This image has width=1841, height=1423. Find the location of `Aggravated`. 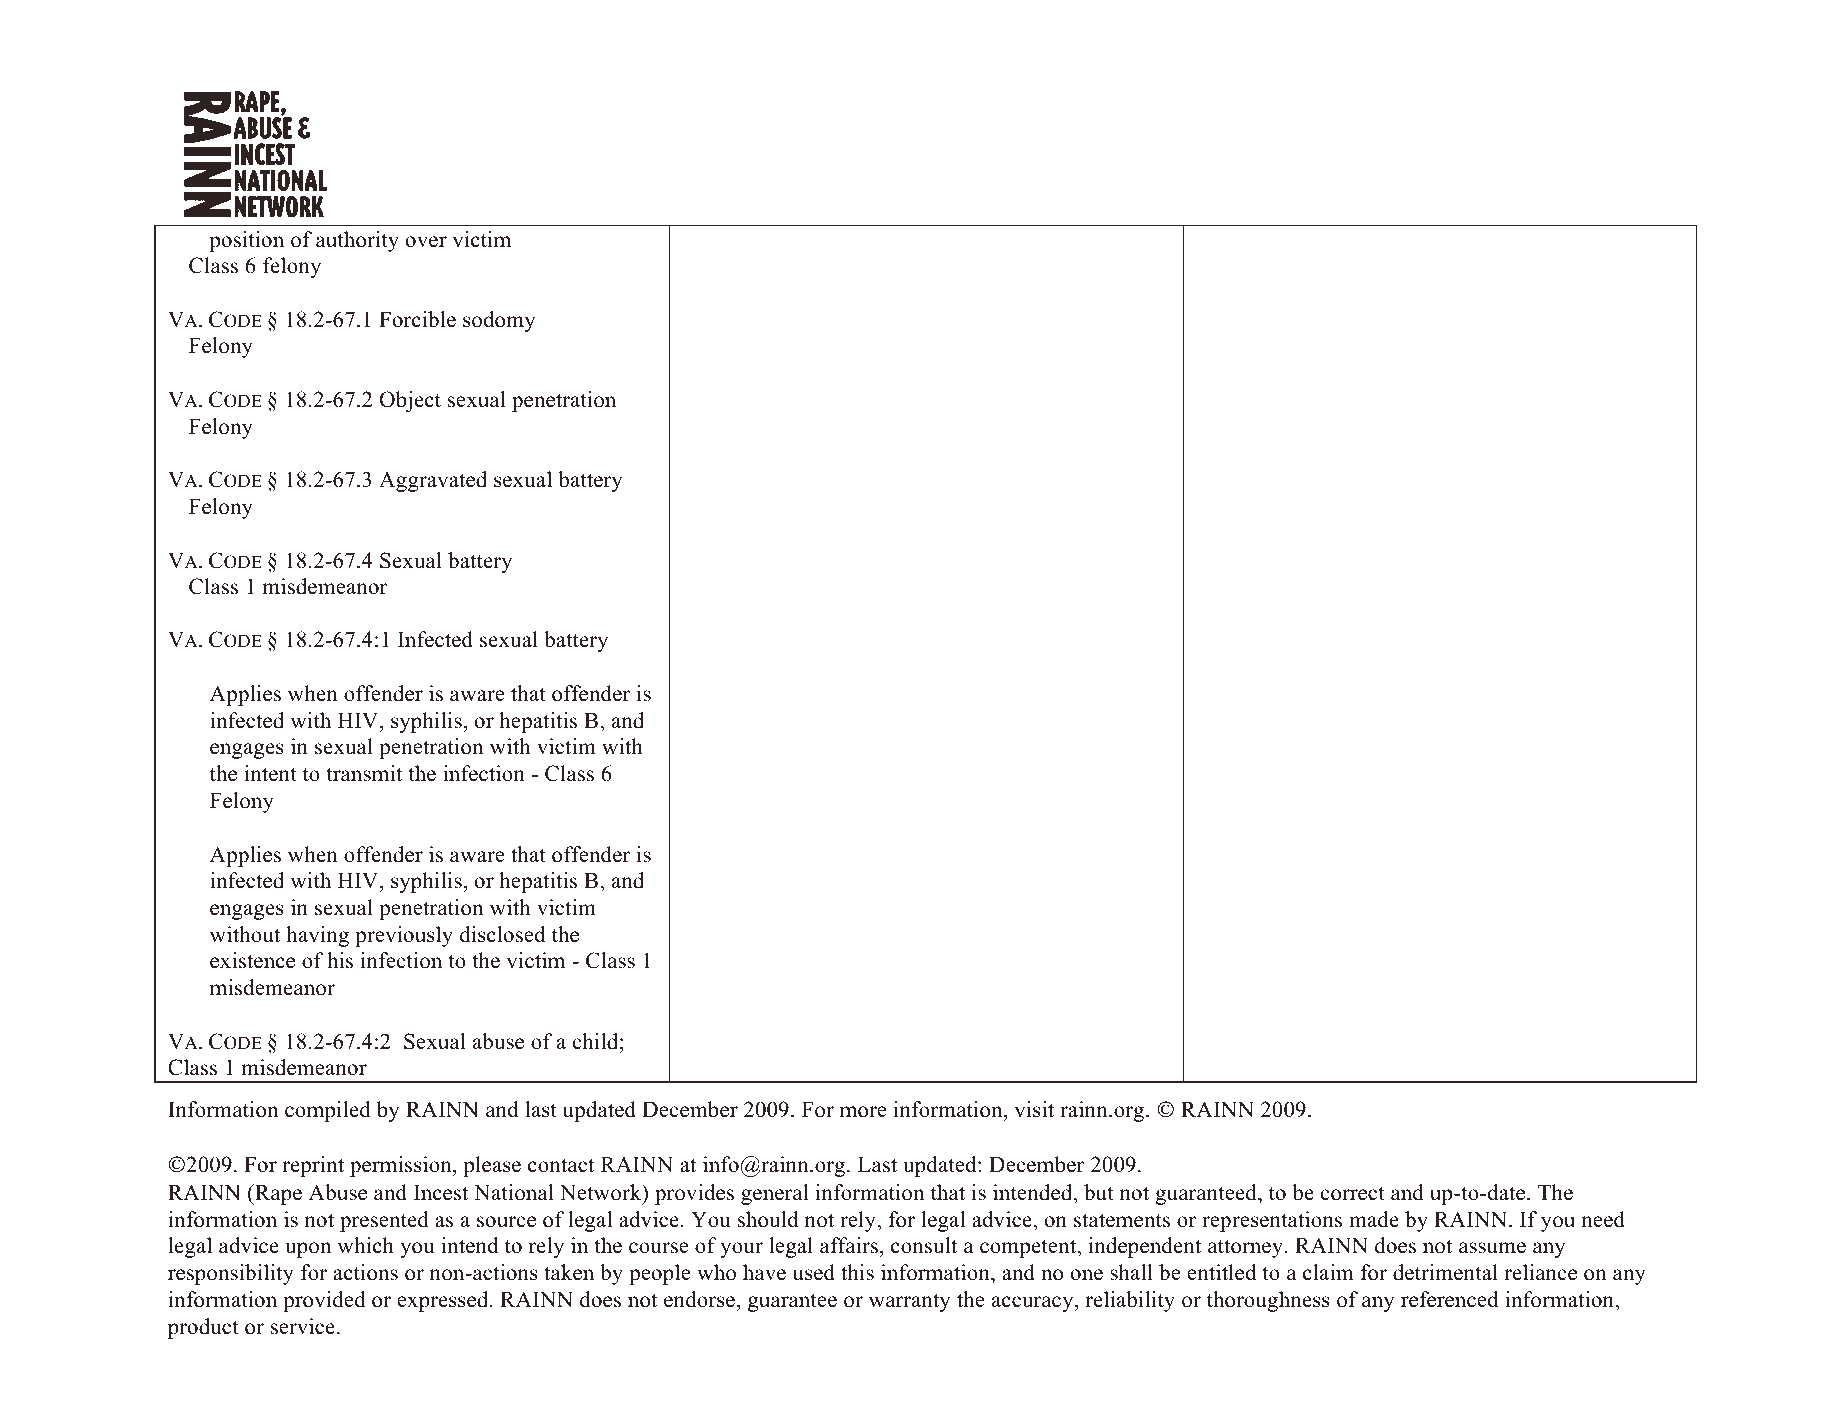

Aggravated is located at coordinates (433, 481).
